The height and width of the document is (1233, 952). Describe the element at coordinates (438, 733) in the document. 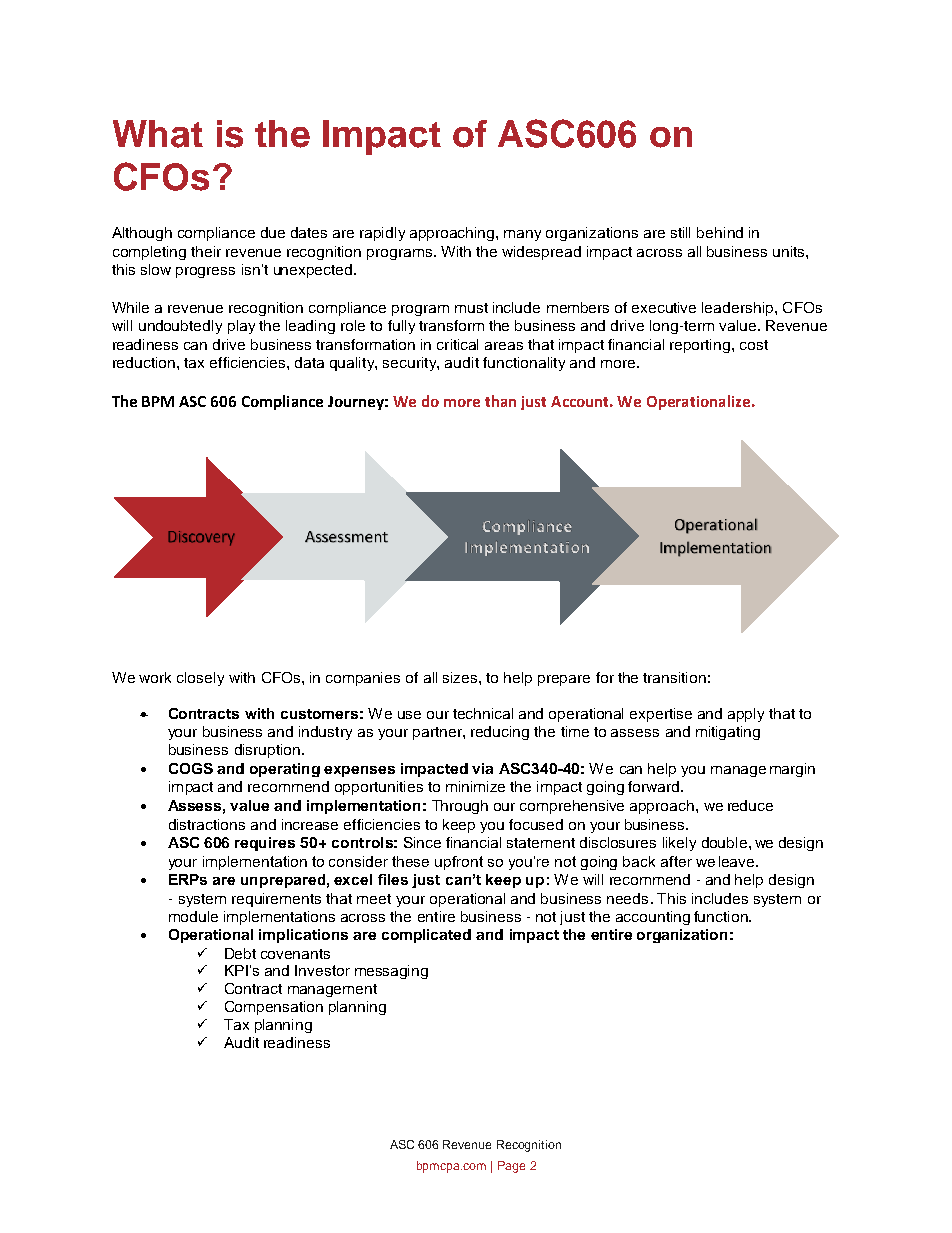

I see `partner` at that location.
